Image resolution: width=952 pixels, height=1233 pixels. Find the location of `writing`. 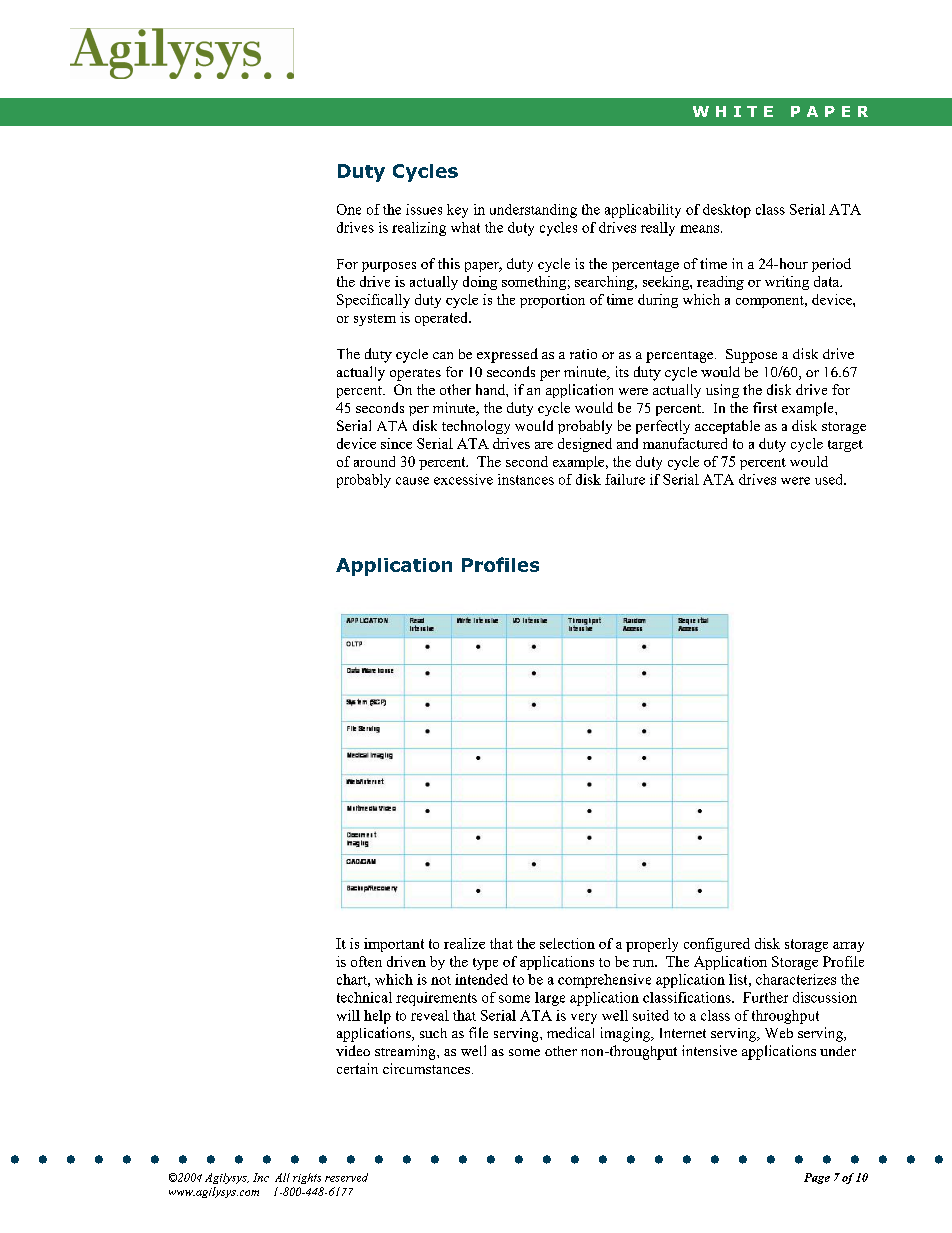

writing is located at coordinates (787, 283).
